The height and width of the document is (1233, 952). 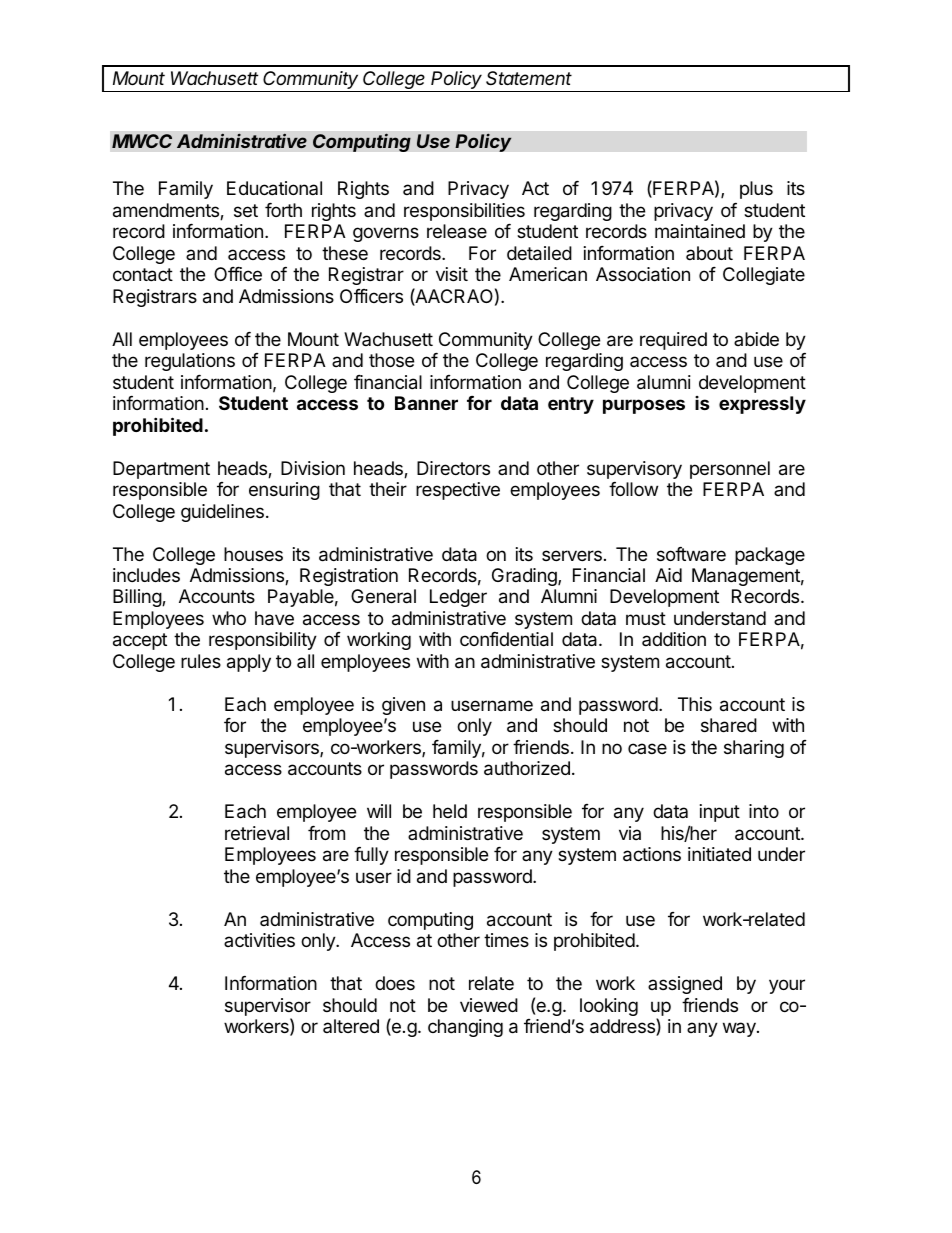 I want to click on viewed, so click(x=489, y=1005).
